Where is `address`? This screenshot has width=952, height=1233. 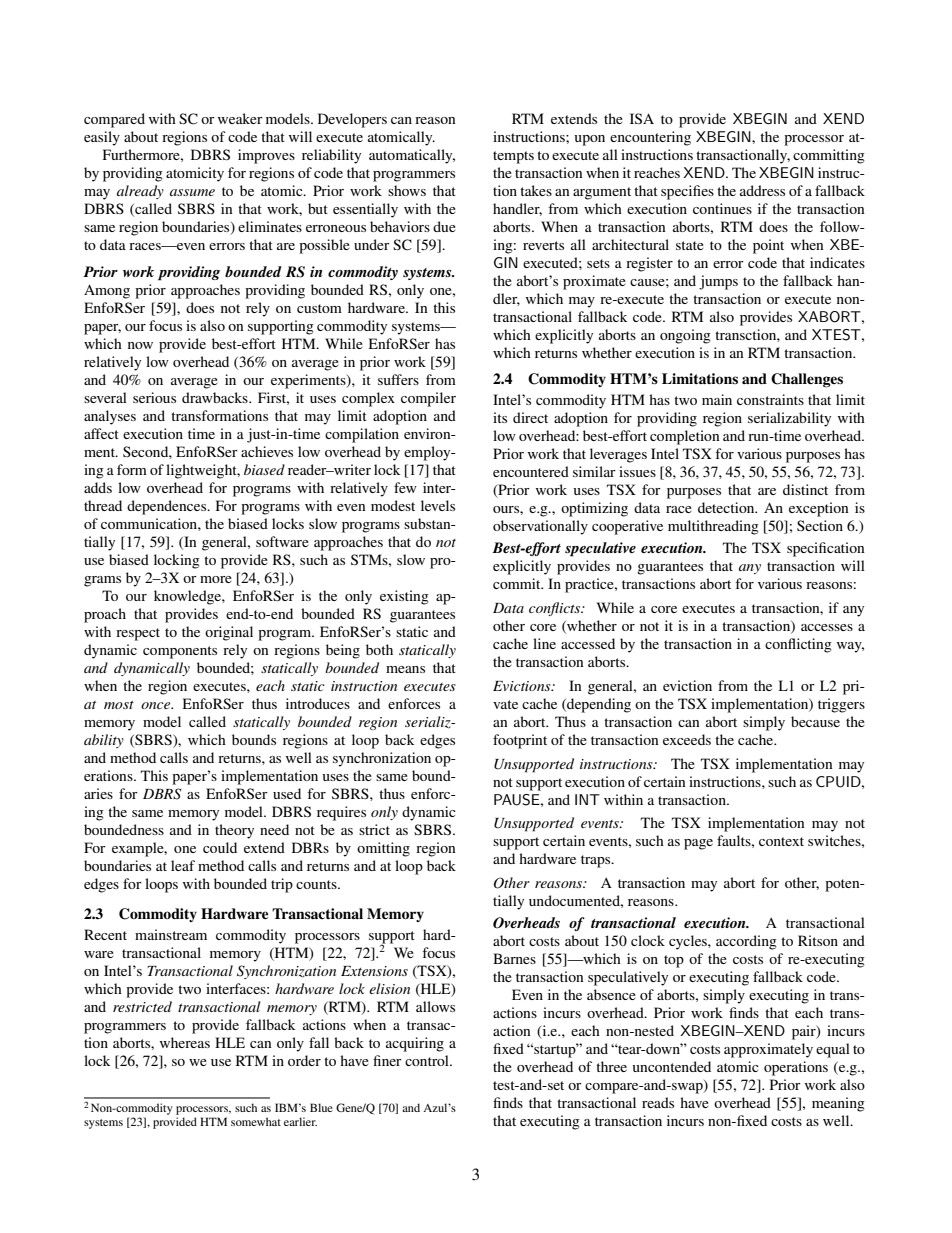
address is located at coordinates (762, 190).
